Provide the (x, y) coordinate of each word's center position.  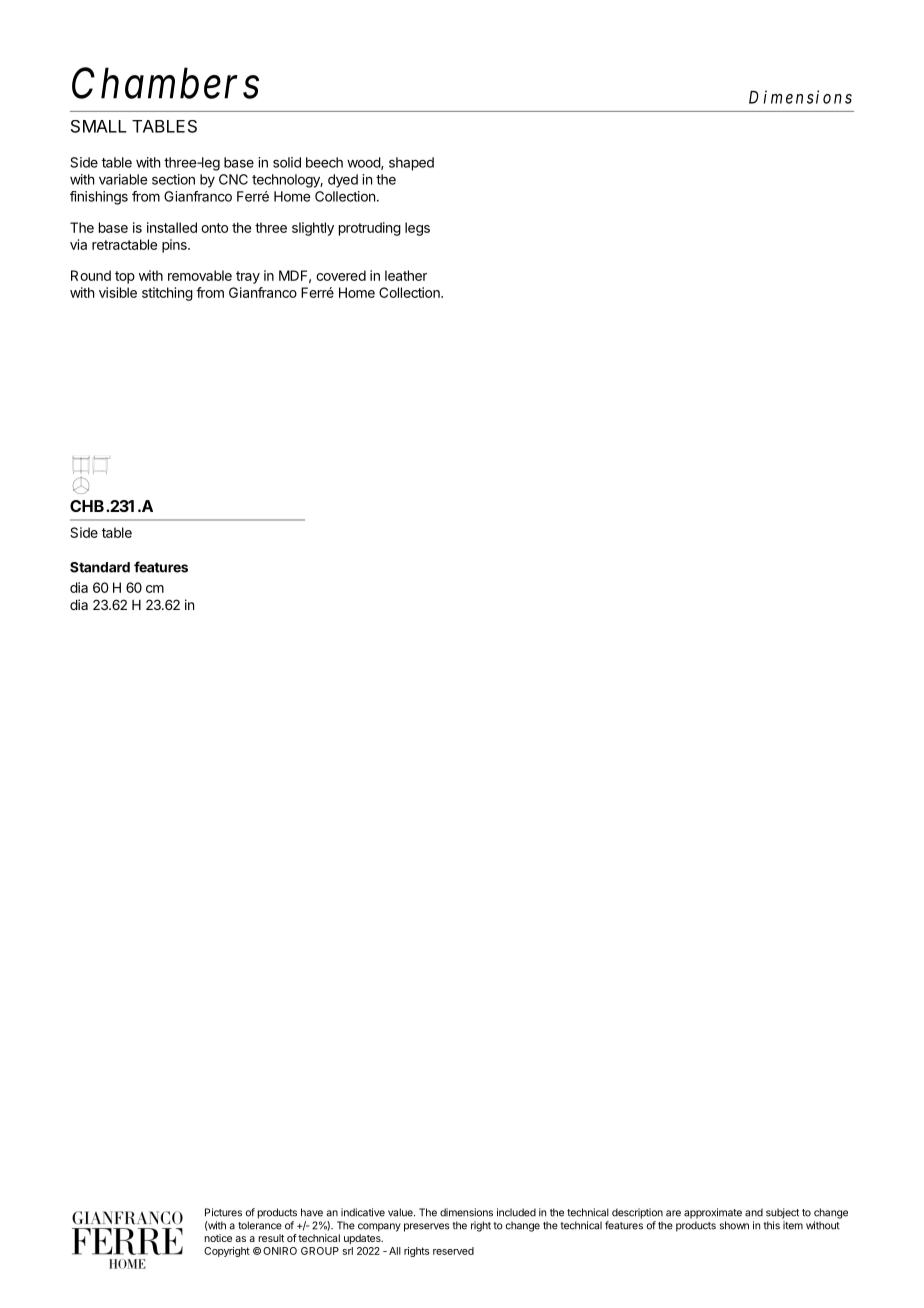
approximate (713, 1213)
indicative (363, 1212)
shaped (411, 164)
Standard (100, 567)
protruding (370, 229)
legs (417, 229)
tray (248, 277)
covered (341, 275)
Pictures (223, 1212)
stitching (167, 294)
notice (218, 1238)
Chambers (165, 83)
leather (406, 275)
